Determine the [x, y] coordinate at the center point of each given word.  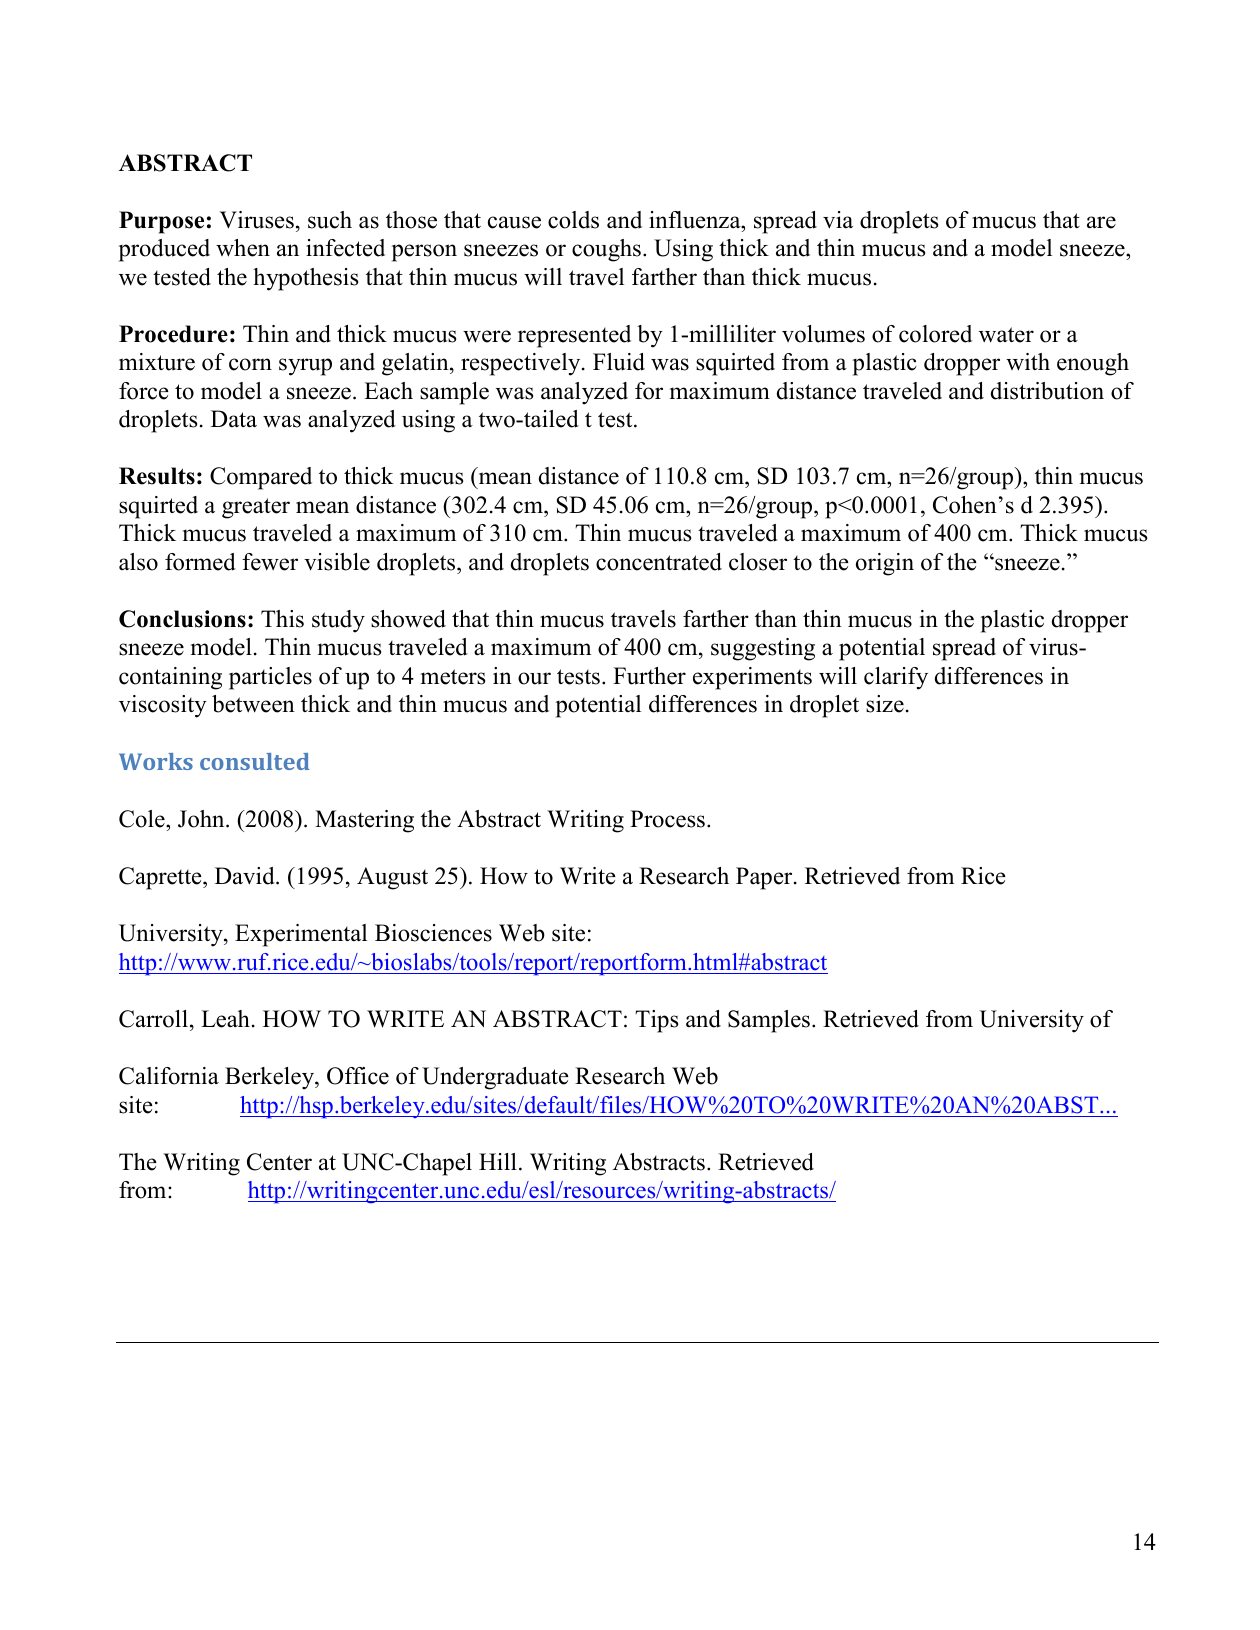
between [253, 704]
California [169, 1076]
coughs [606, 250]
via [838, 220]
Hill [498, 1161]
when [243, 248]
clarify [896, 678]
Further [649, 676]
